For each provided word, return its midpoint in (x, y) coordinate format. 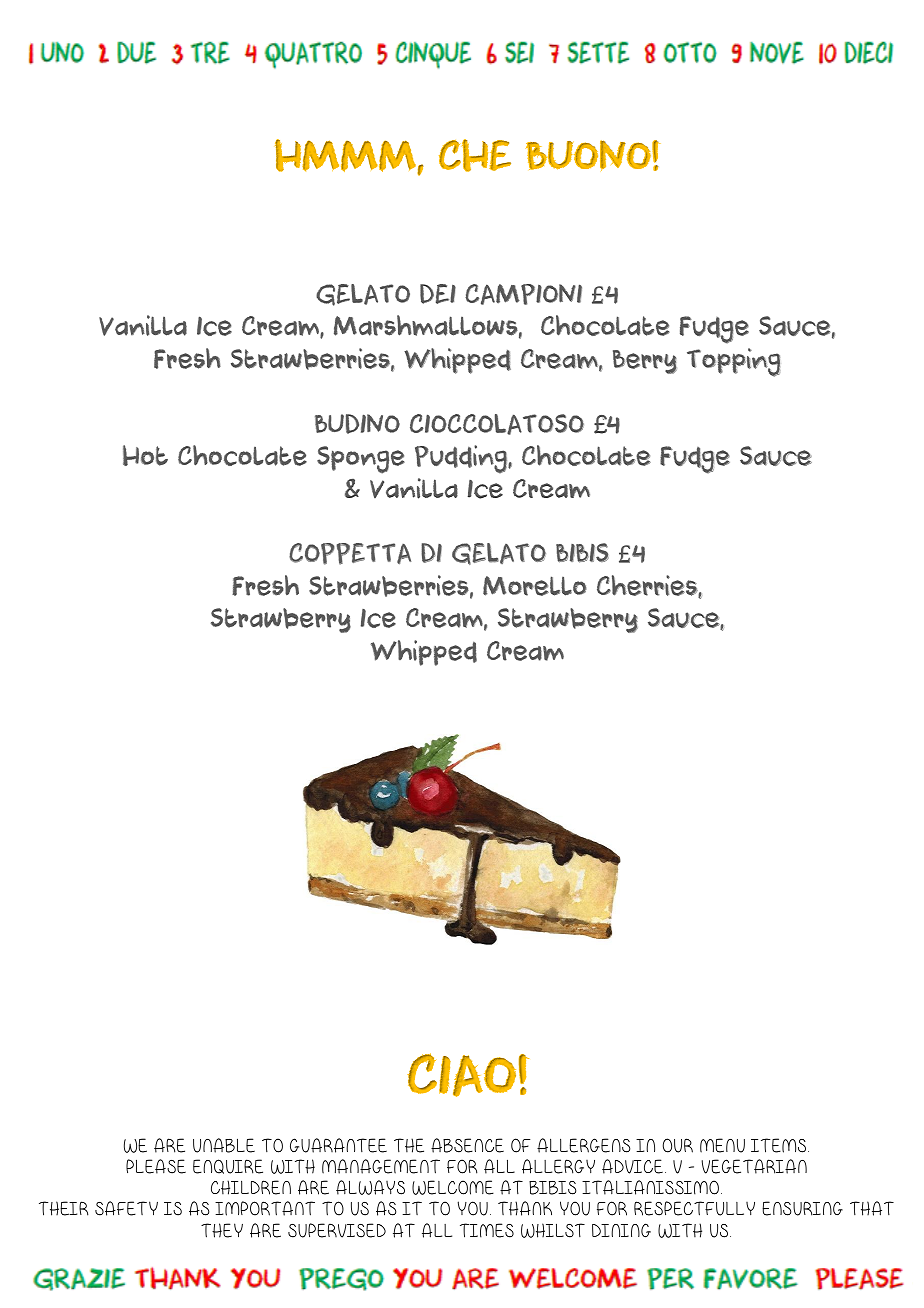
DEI (438, 294)
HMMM (346, 156)
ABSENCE (467, 1145)
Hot (145, 455)
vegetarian (754, 1166)
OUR (677, 1145)
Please (156, 1166)
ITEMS (780, 1145)
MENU (722, 1145)
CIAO (461, 1075)
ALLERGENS (583, 1145)
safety (126, 1208)
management (381, 1166)
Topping (733, 362)
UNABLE (224, 1145)
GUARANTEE (338, 1145)
